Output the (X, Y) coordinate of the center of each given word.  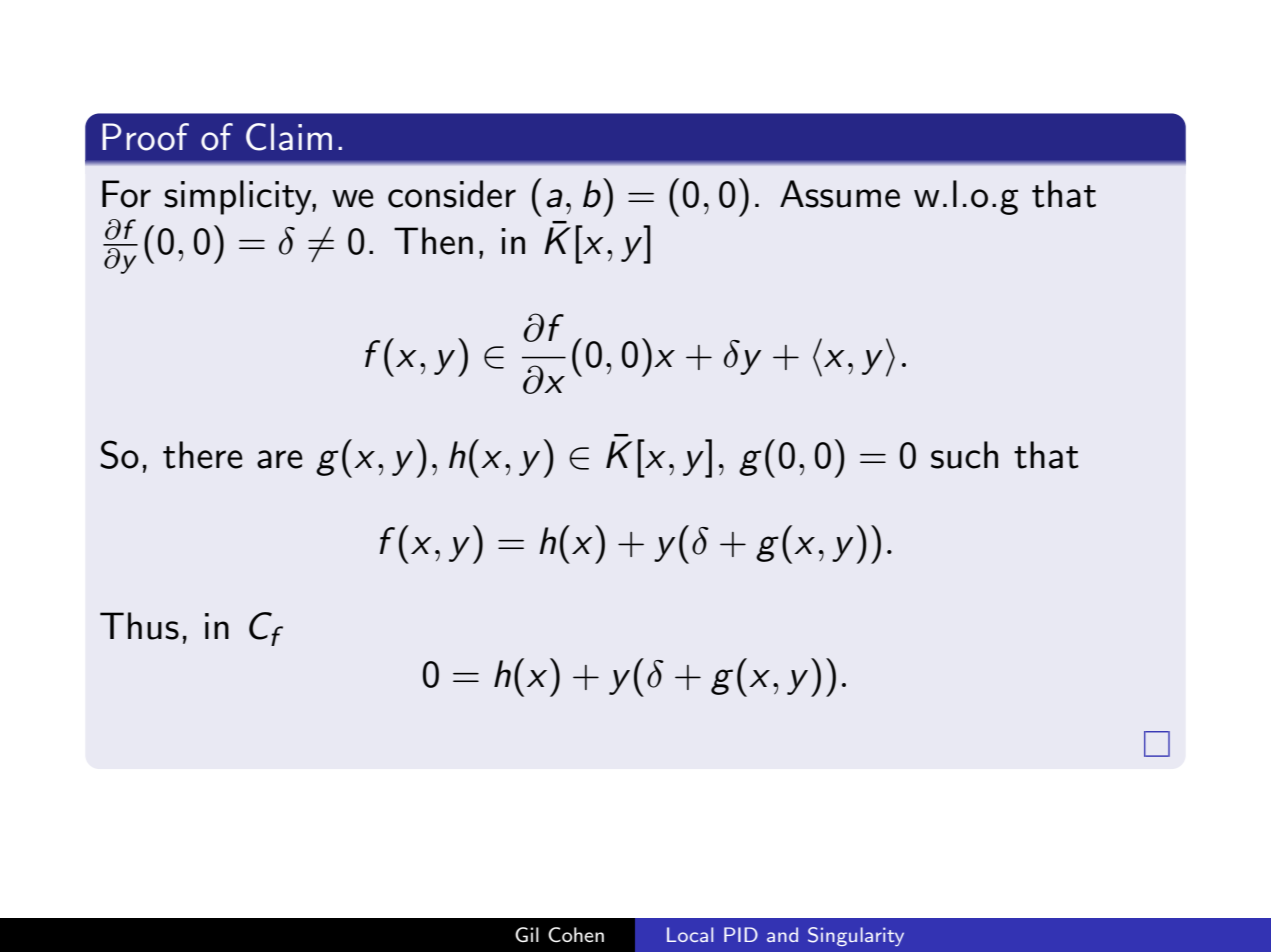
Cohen (576, 935)
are (280, 459)
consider (452, 194)
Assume (840, 194)
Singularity (856, 936)
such (964, 455)
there (203, 455)
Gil (527, 934)
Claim (289, 137)
